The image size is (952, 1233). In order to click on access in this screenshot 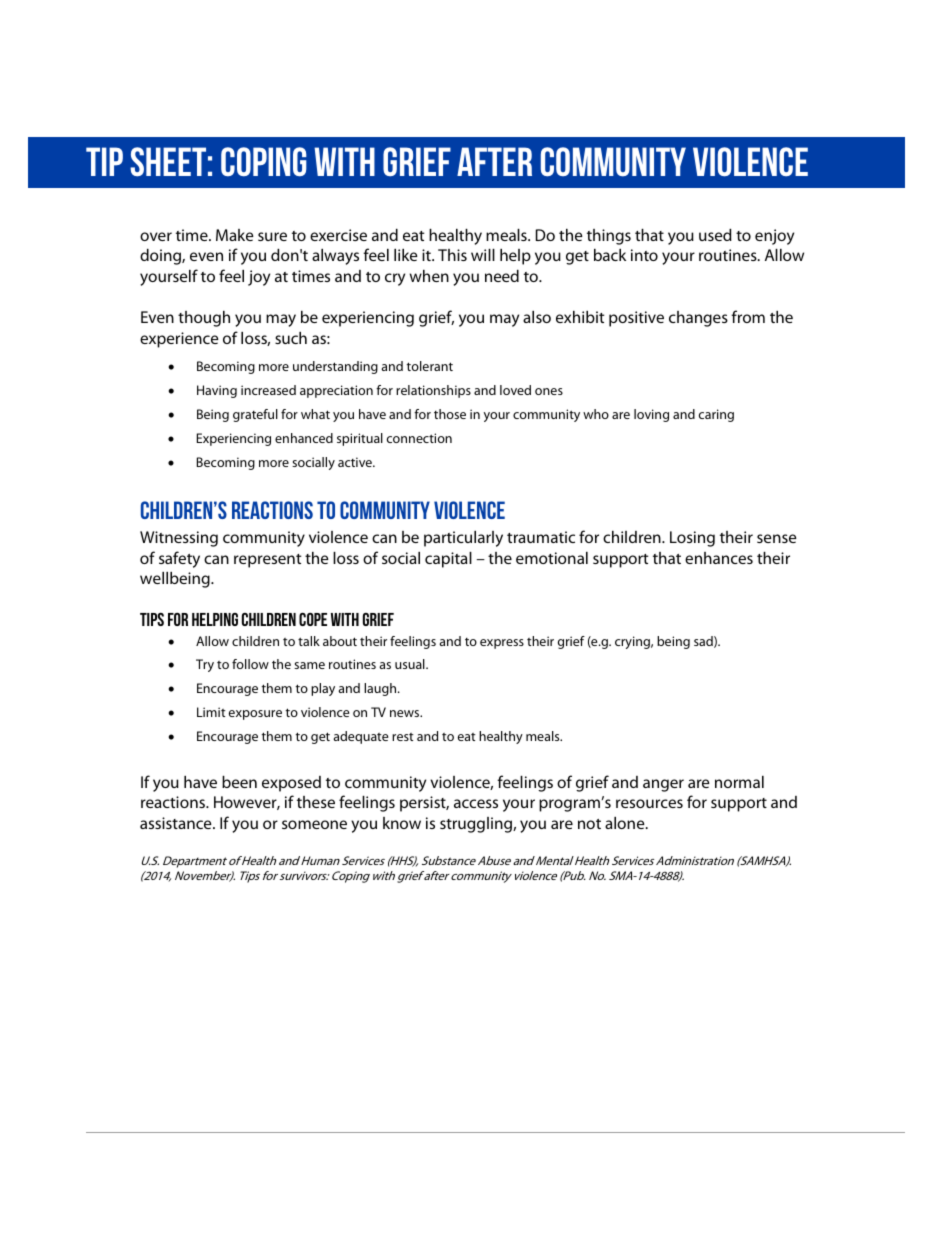, I will do `click(476, 803)`.
